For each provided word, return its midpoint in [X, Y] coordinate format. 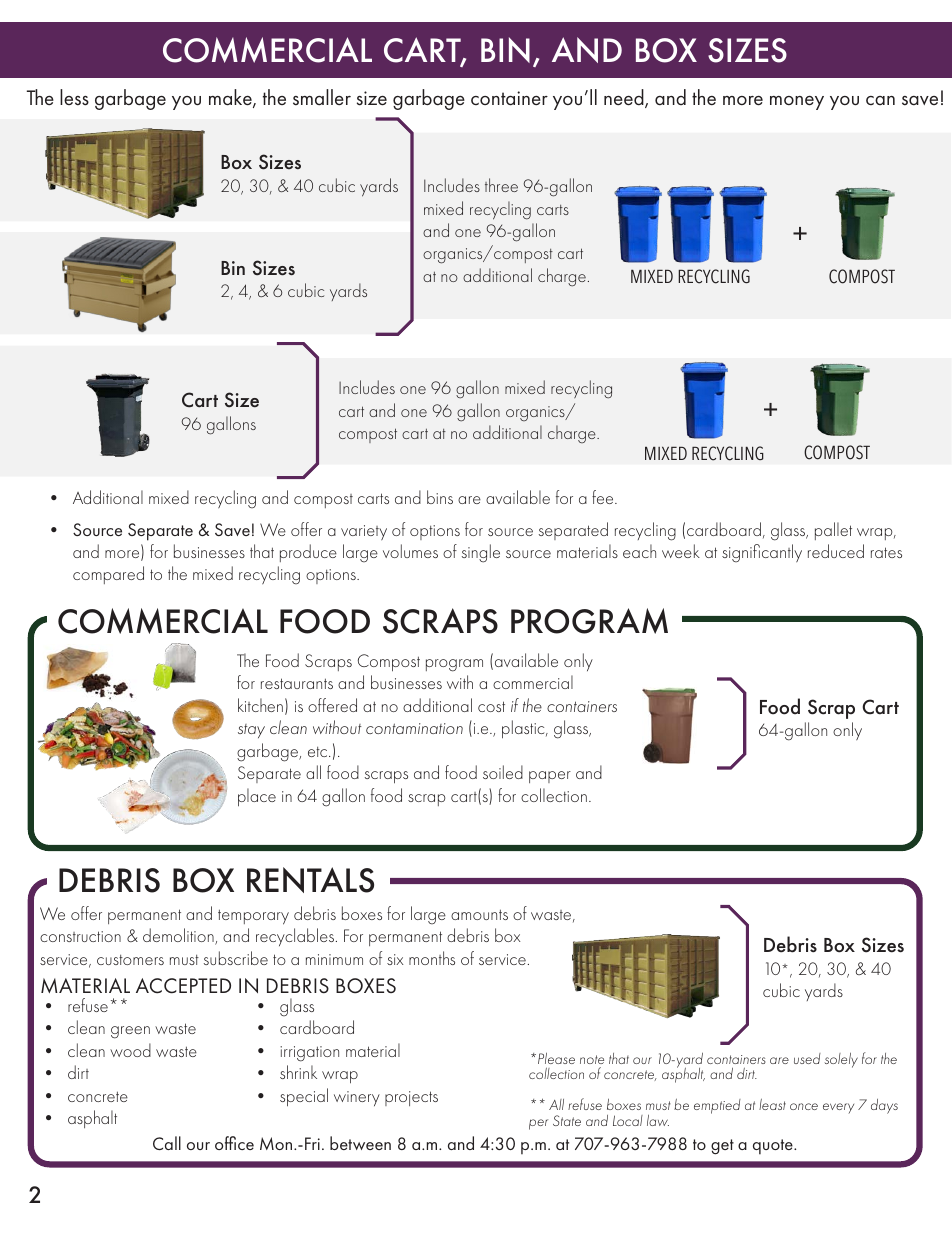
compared [108, 575]
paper [550, 777]
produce [308, 553]
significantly [762, 553]
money [797, 103]
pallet [833, 531]
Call [167, 1143]
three [501, 185]
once [804, 1106]
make [231, 98]
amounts [479, 914]
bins [440, 497]
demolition [179, 936]
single [481, 553]
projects [411, 1098]
